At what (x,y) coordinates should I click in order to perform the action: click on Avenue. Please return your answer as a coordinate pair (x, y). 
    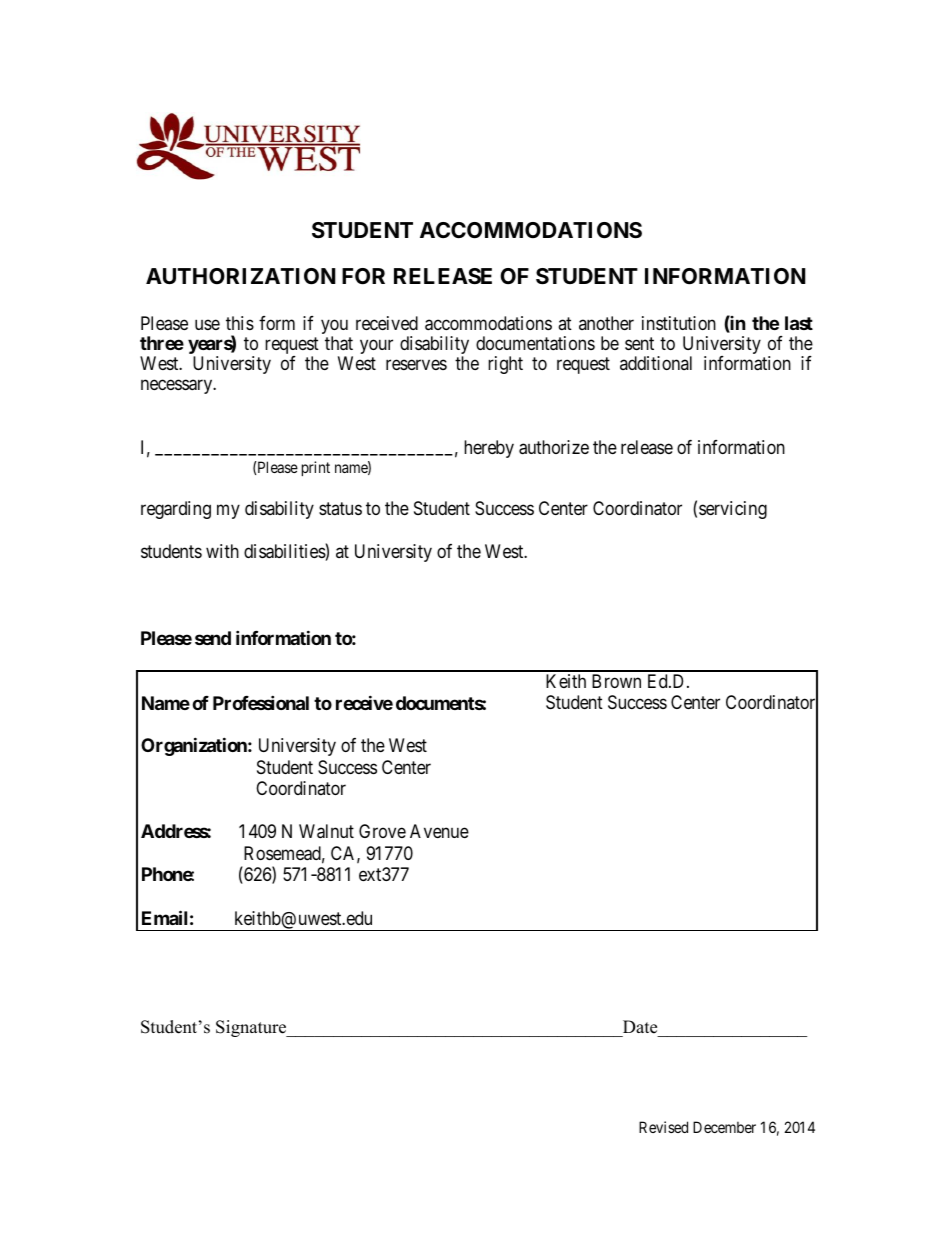
    Looking at the image, I should click on (439, 831).
